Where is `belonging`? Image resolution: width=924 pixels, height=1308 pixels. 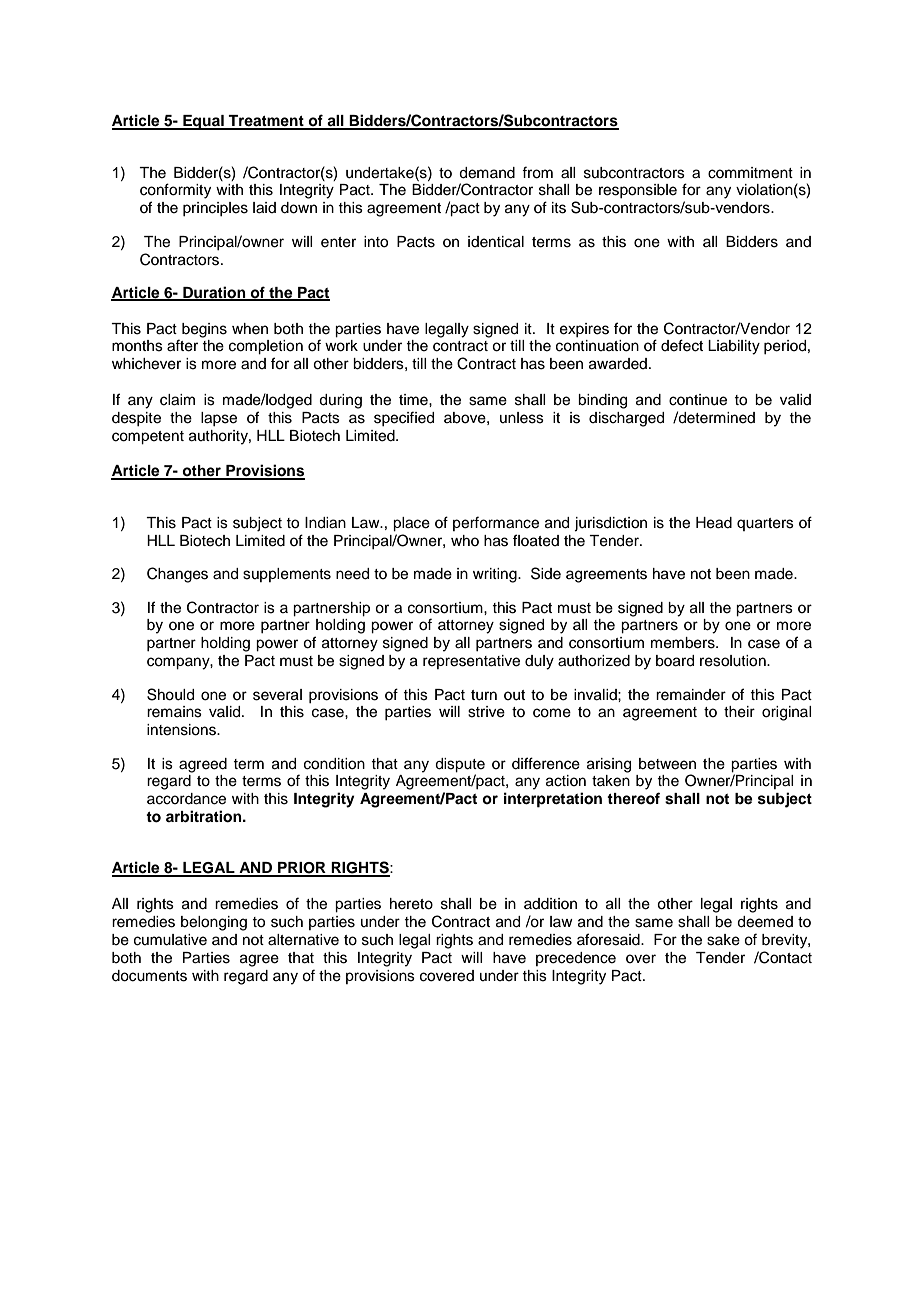
belonging is located at coordinates (214, 923).
